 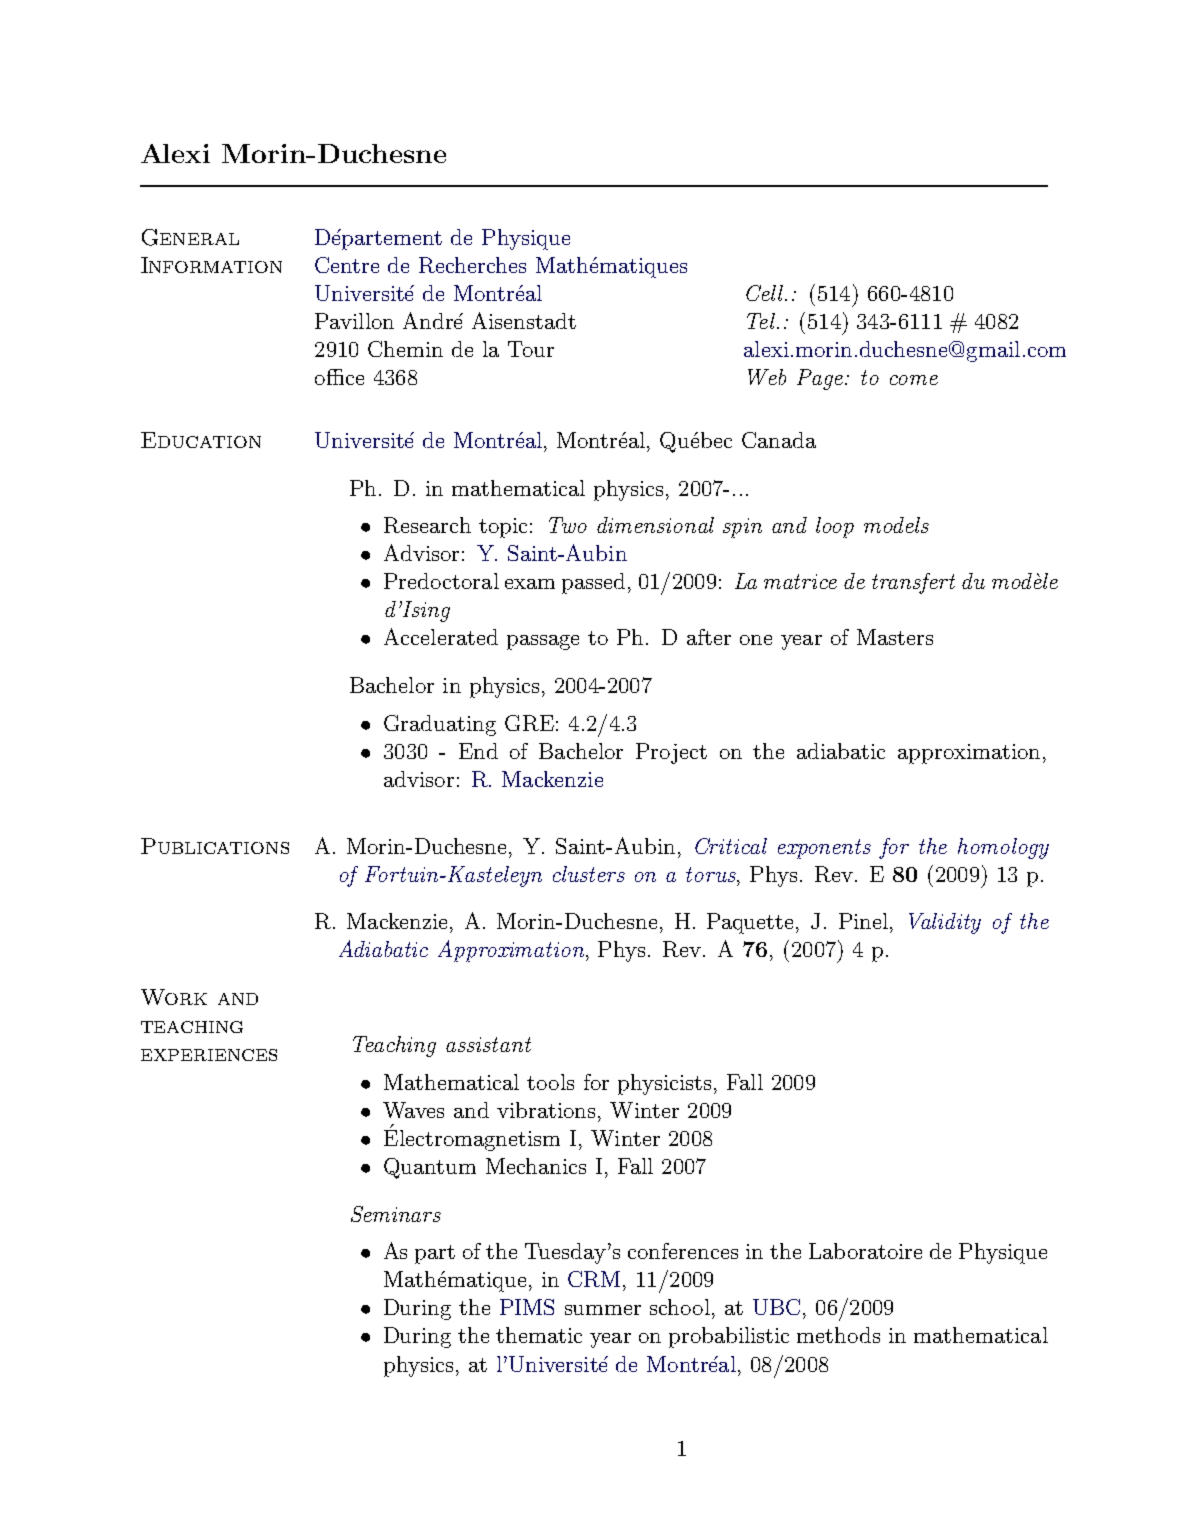 What do you see at coordinates (895, 637) in the image?
I see `Masters` at bounding box center [895, 637].
